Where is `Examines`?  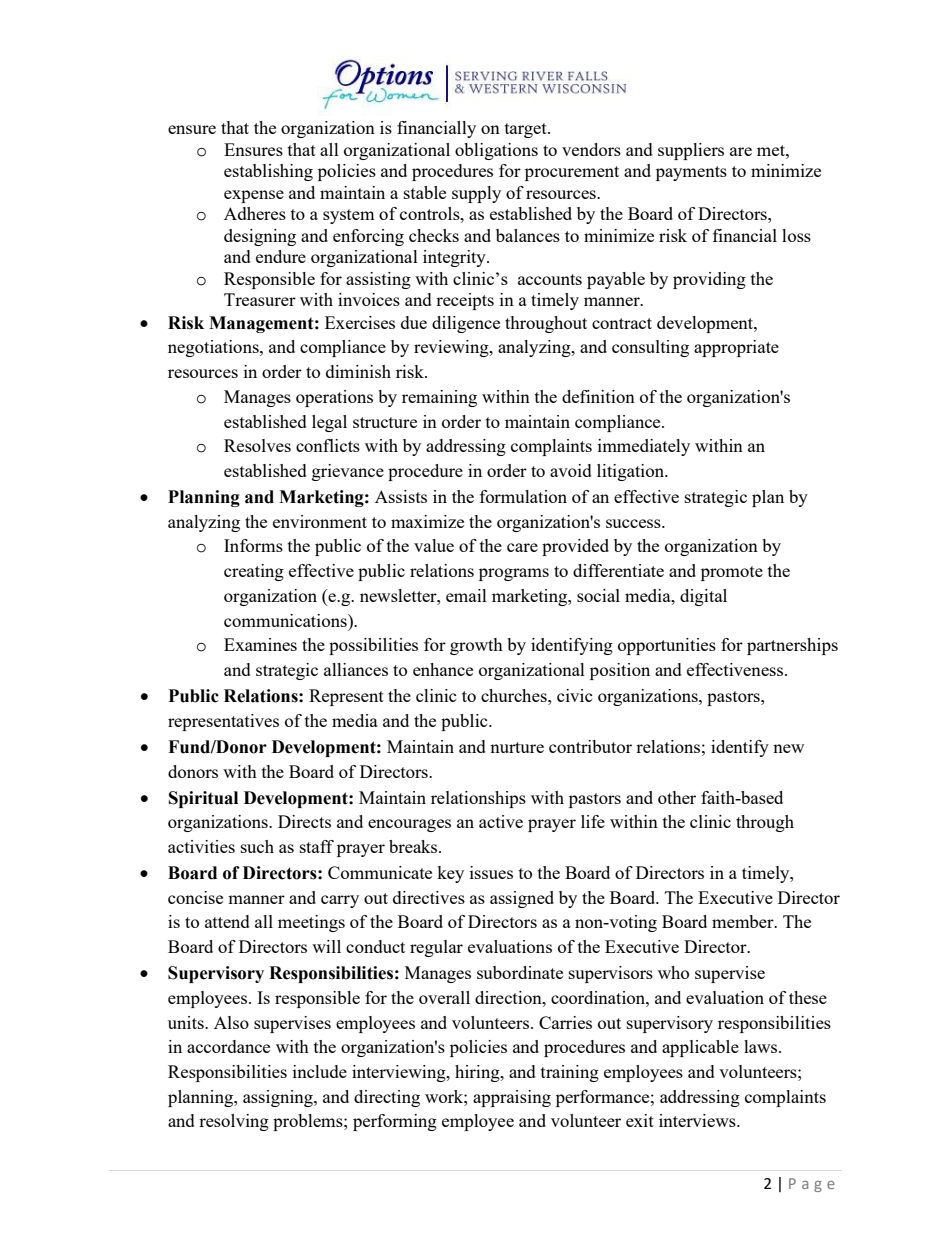
Examines is located at coordinates (260, 644).
